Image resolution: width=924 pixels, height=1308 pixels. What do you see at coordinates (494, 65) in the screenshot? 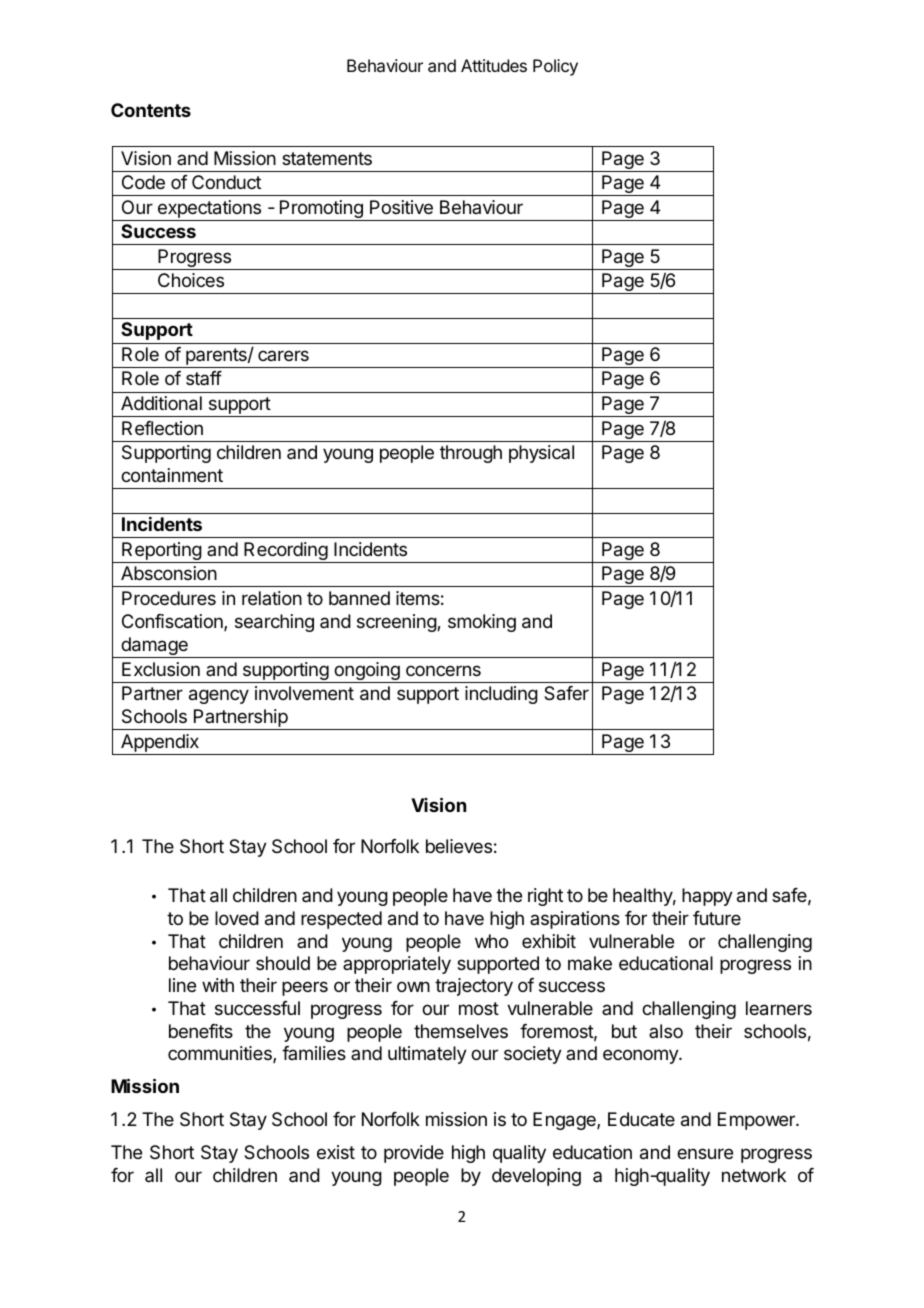
I see `Attitudes` at bounding box center [494, 65].
